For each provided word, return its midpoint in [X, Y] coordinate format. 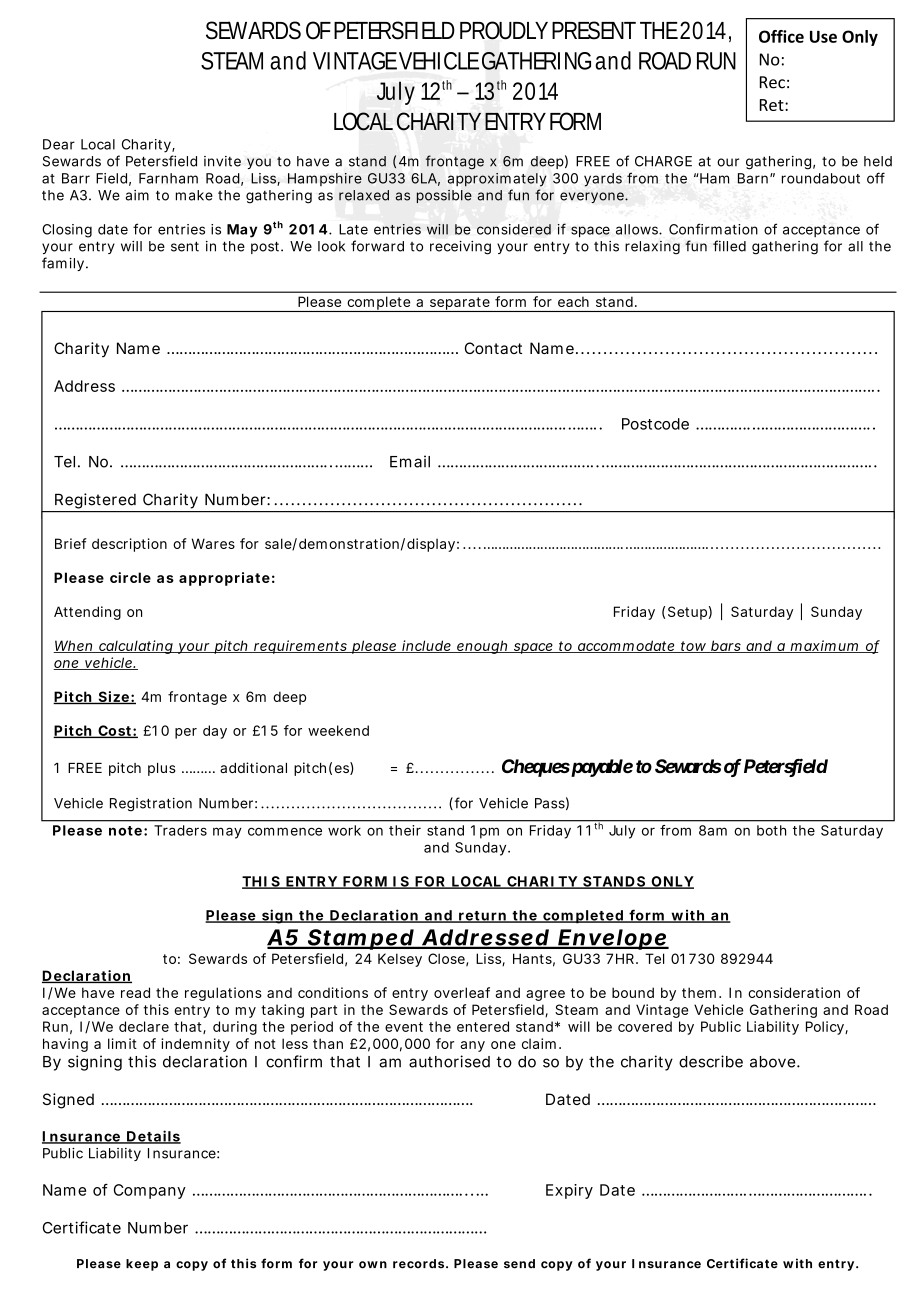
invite [222, 161]
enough [482, 647]
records [418, 1264]
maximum [824, 646]
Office [781, 36]
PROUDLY [504, 30]
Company [150, 1191]
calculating [135, 647]
